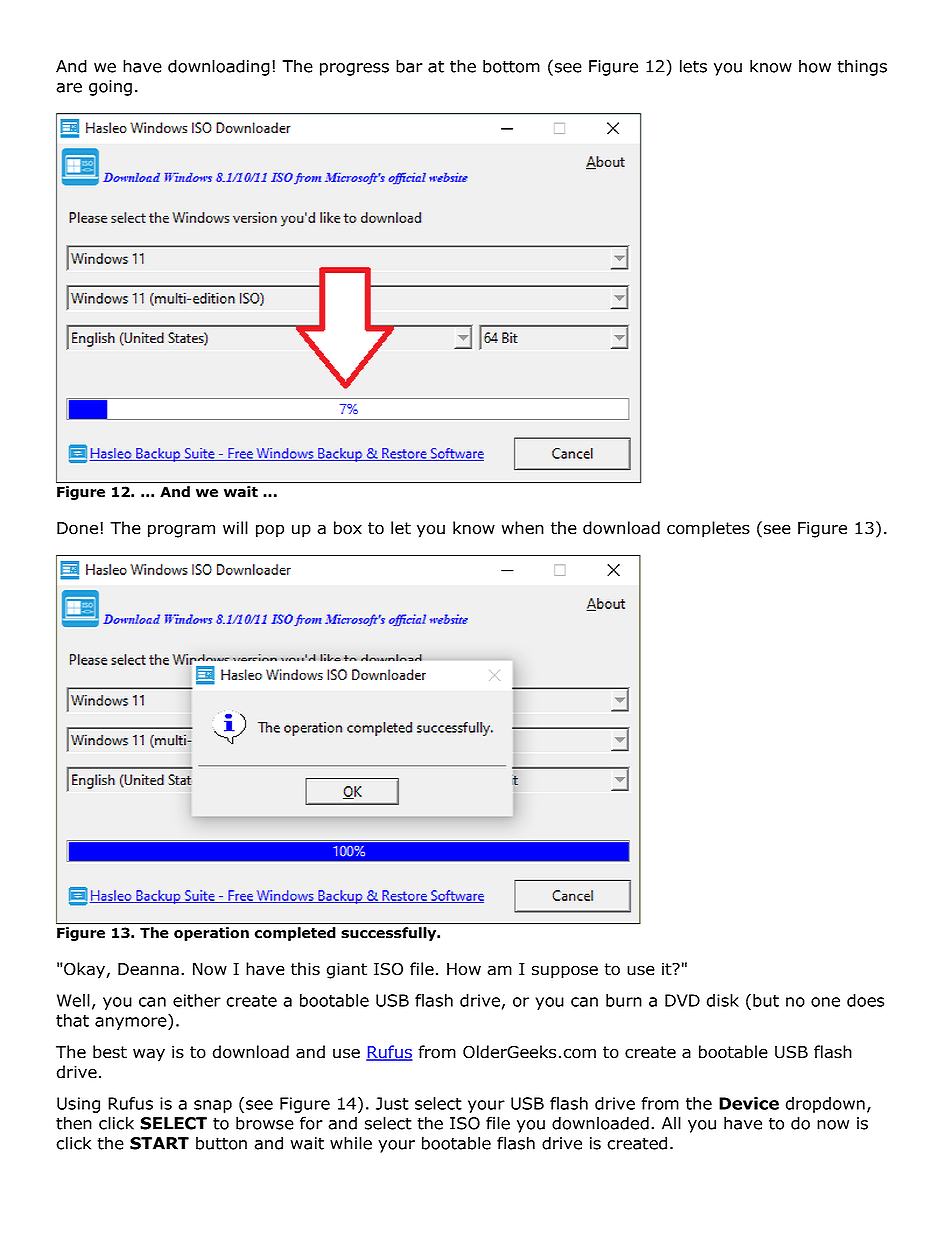 The height and width of the image is (1233, 952). Describe the element at coordinates (511, 66) in the image. I see `bottom` at that location.
